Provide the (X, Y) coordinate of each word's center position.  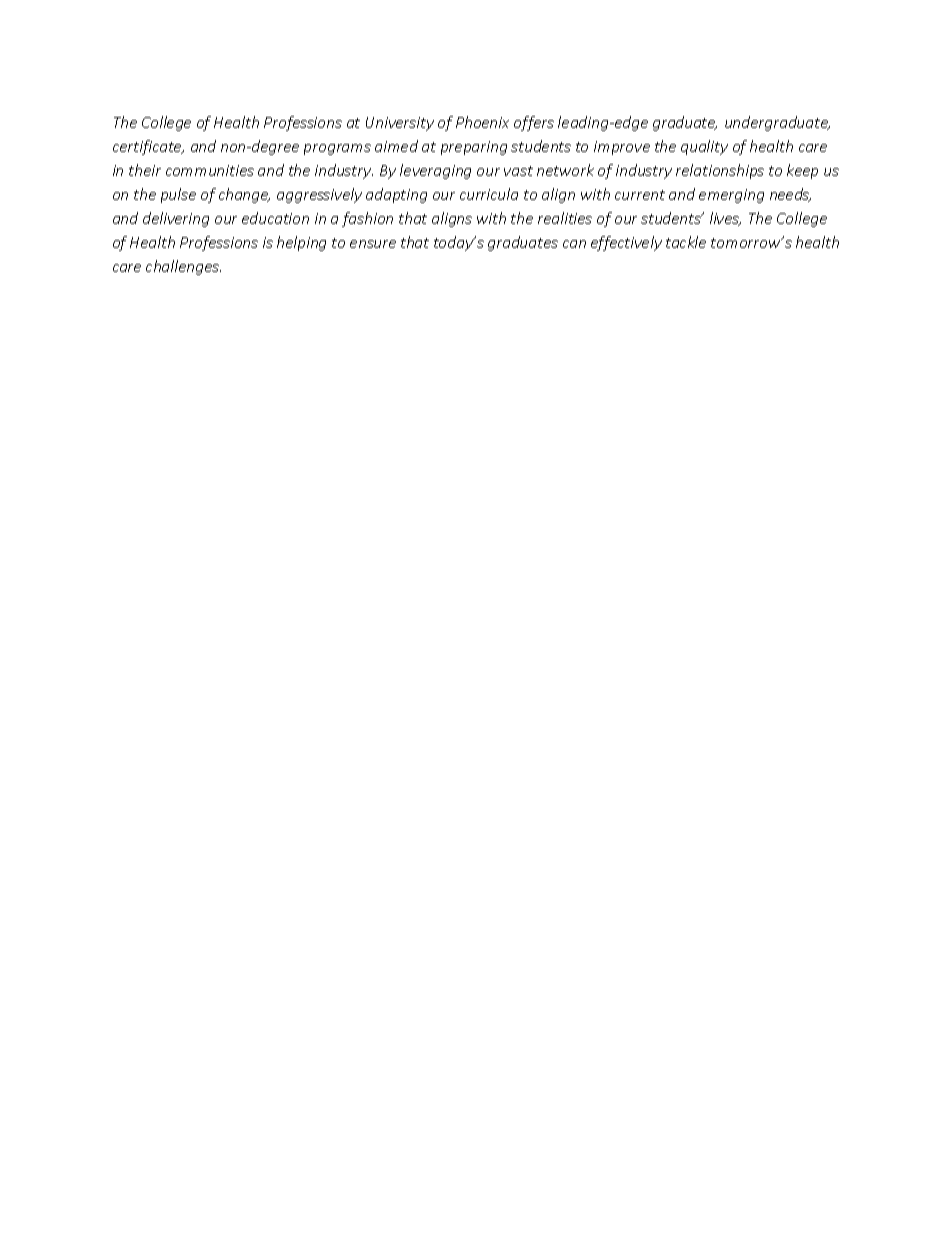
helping (301, 243)
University (400, 124)
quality (704, 147)
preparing (474, 148)
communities (210, 170)
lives (725, 219)
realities (565, 218)
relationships (720, 171)
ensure (373, 244)
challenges (183, 267)
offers (534, 123)
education (275, 218)
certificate (148, 147)
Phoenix (482, 122)
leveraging (435, 171)
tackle (686, 242)
